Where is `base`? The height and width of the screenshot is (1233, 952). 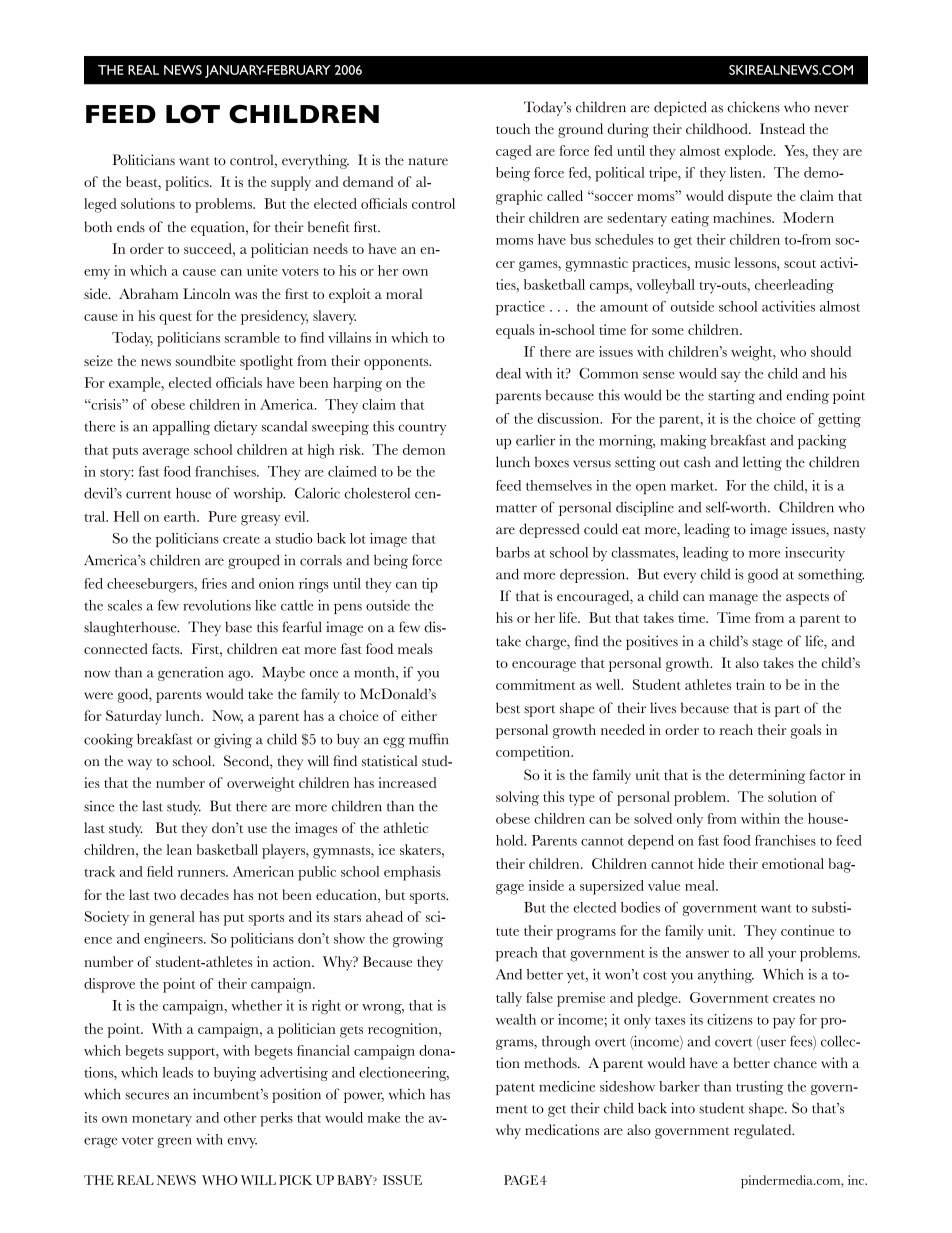
base is located at coordinates (238, 627).
